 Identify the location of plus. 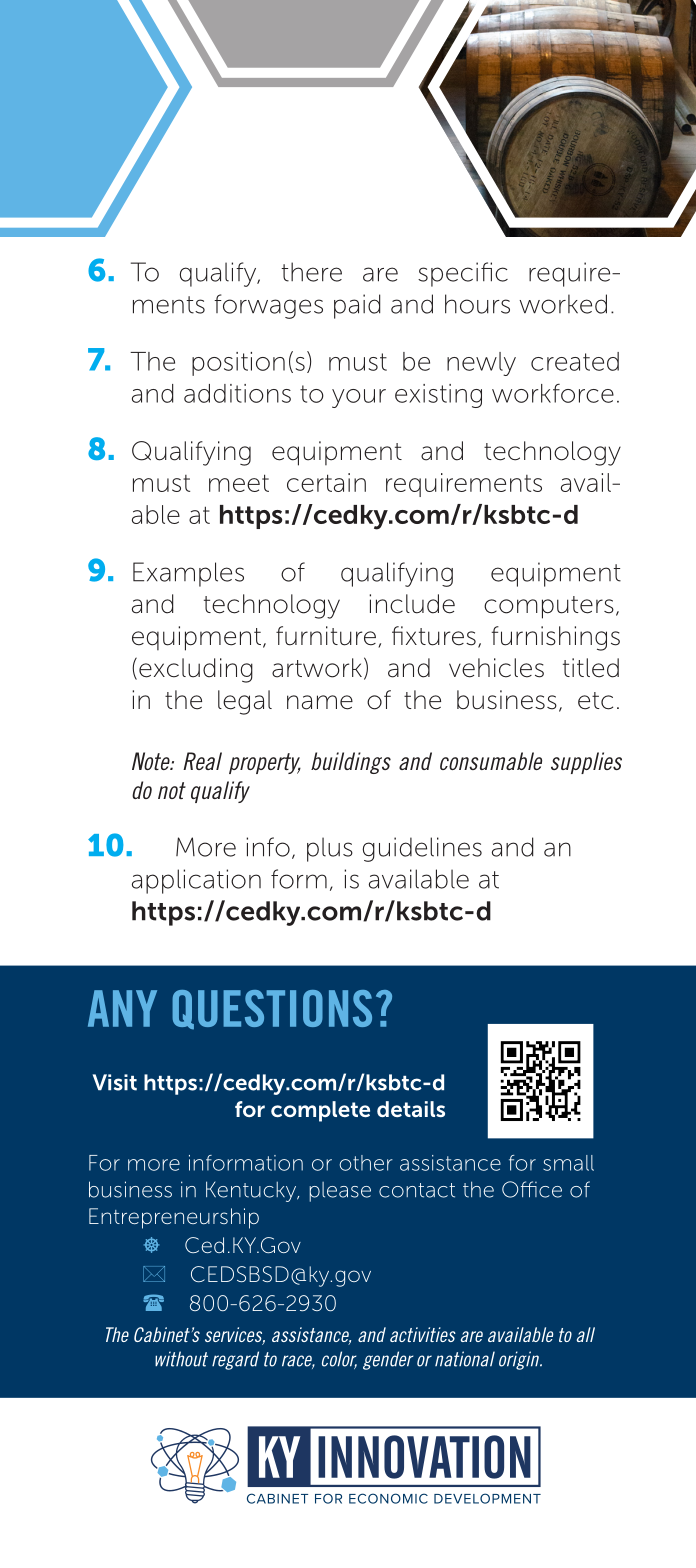
(330, 849).
